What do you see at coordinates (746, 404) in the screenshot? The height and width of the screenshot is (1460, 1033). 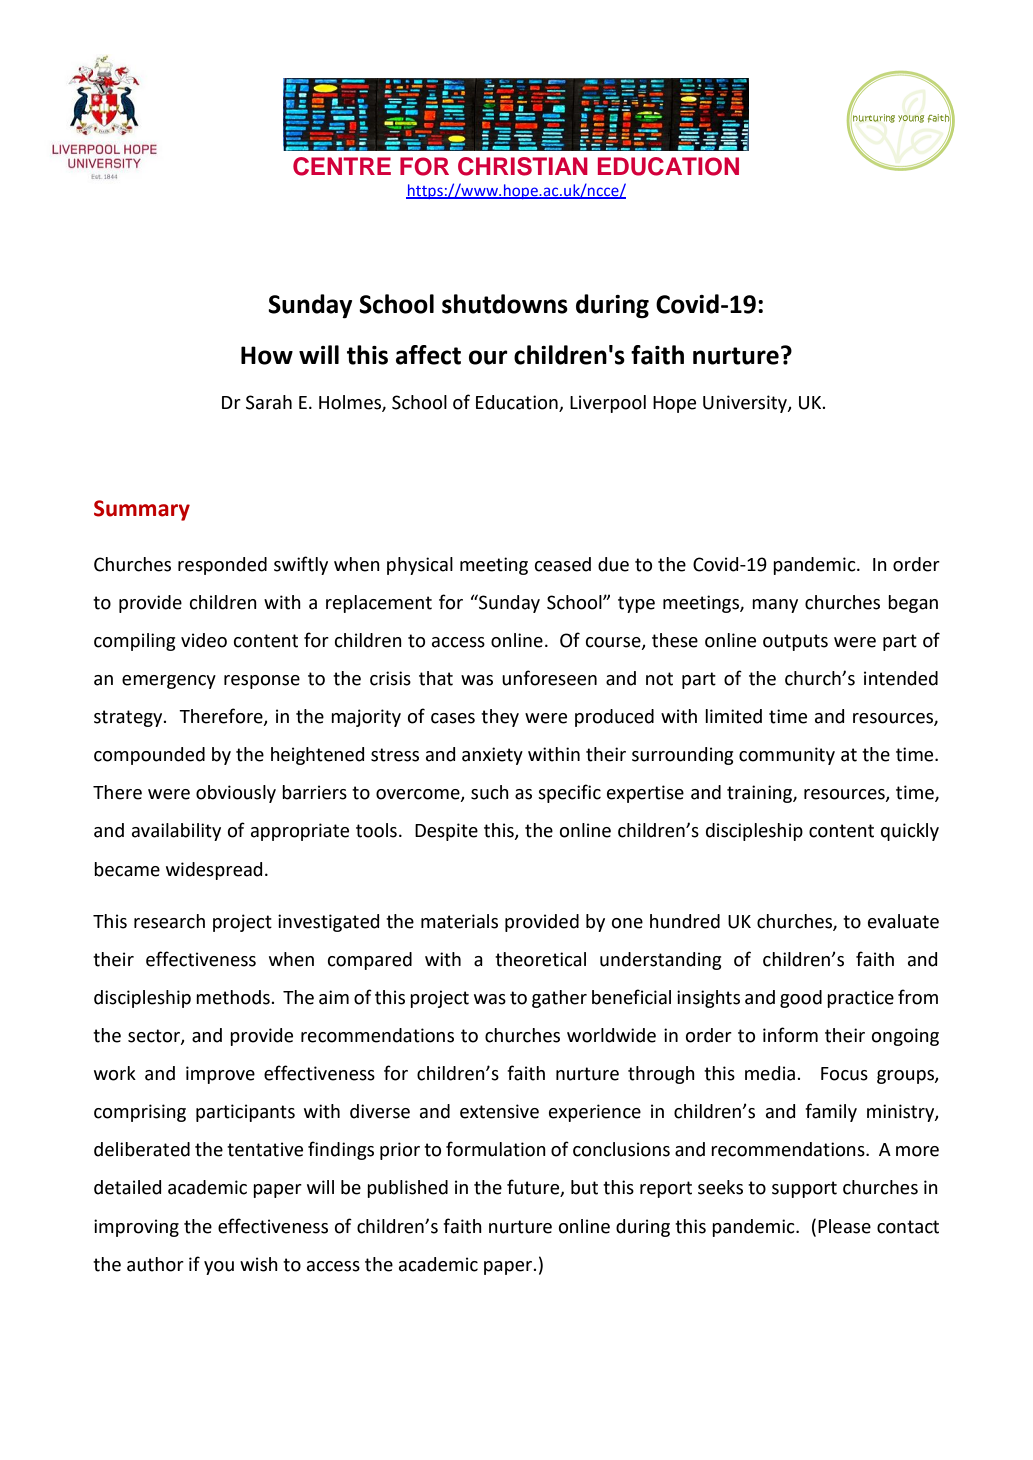 I see `University` at bounding box center [746, 404].
